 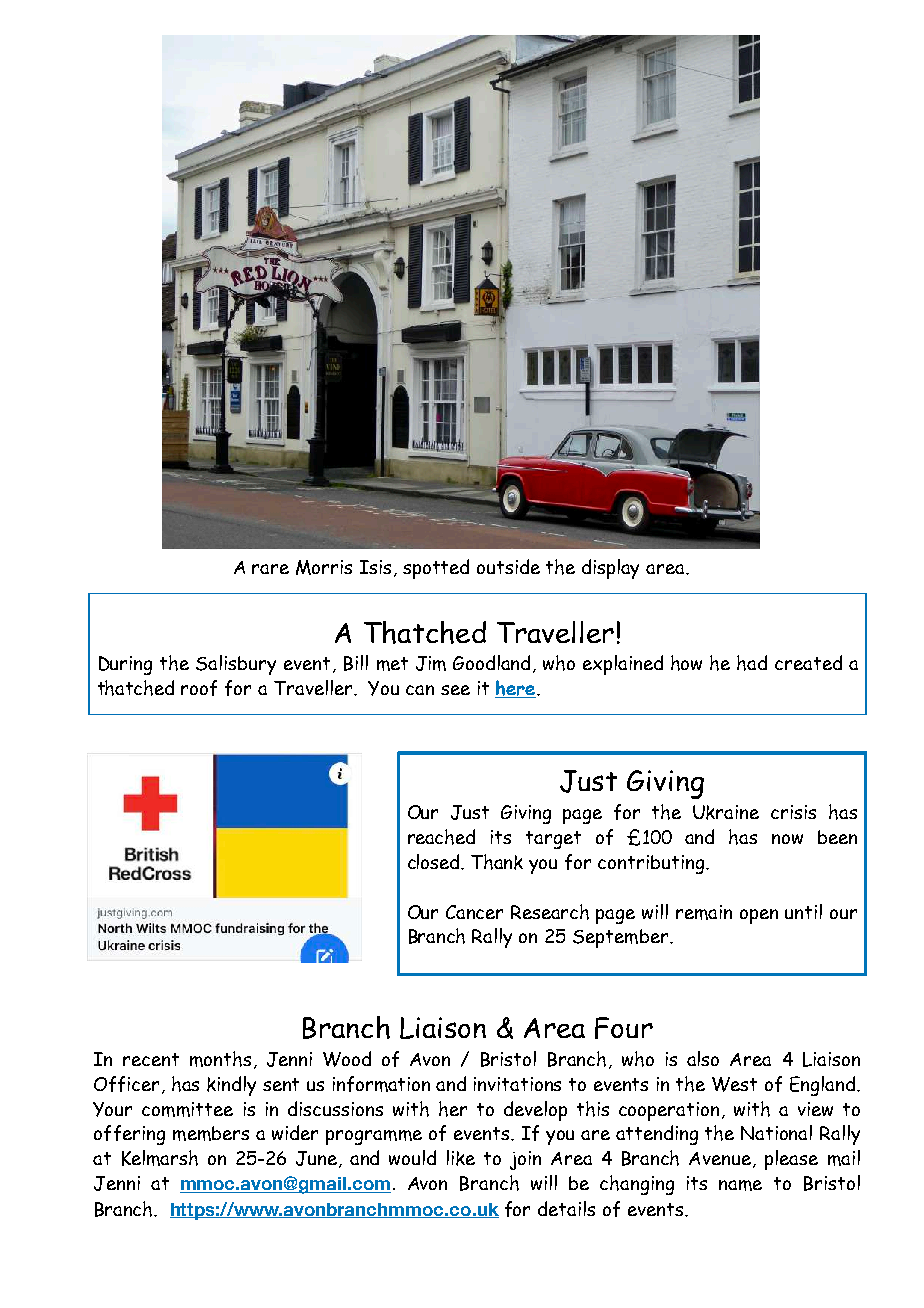 I want to click on Cancer, so click(x=474, y=912).
